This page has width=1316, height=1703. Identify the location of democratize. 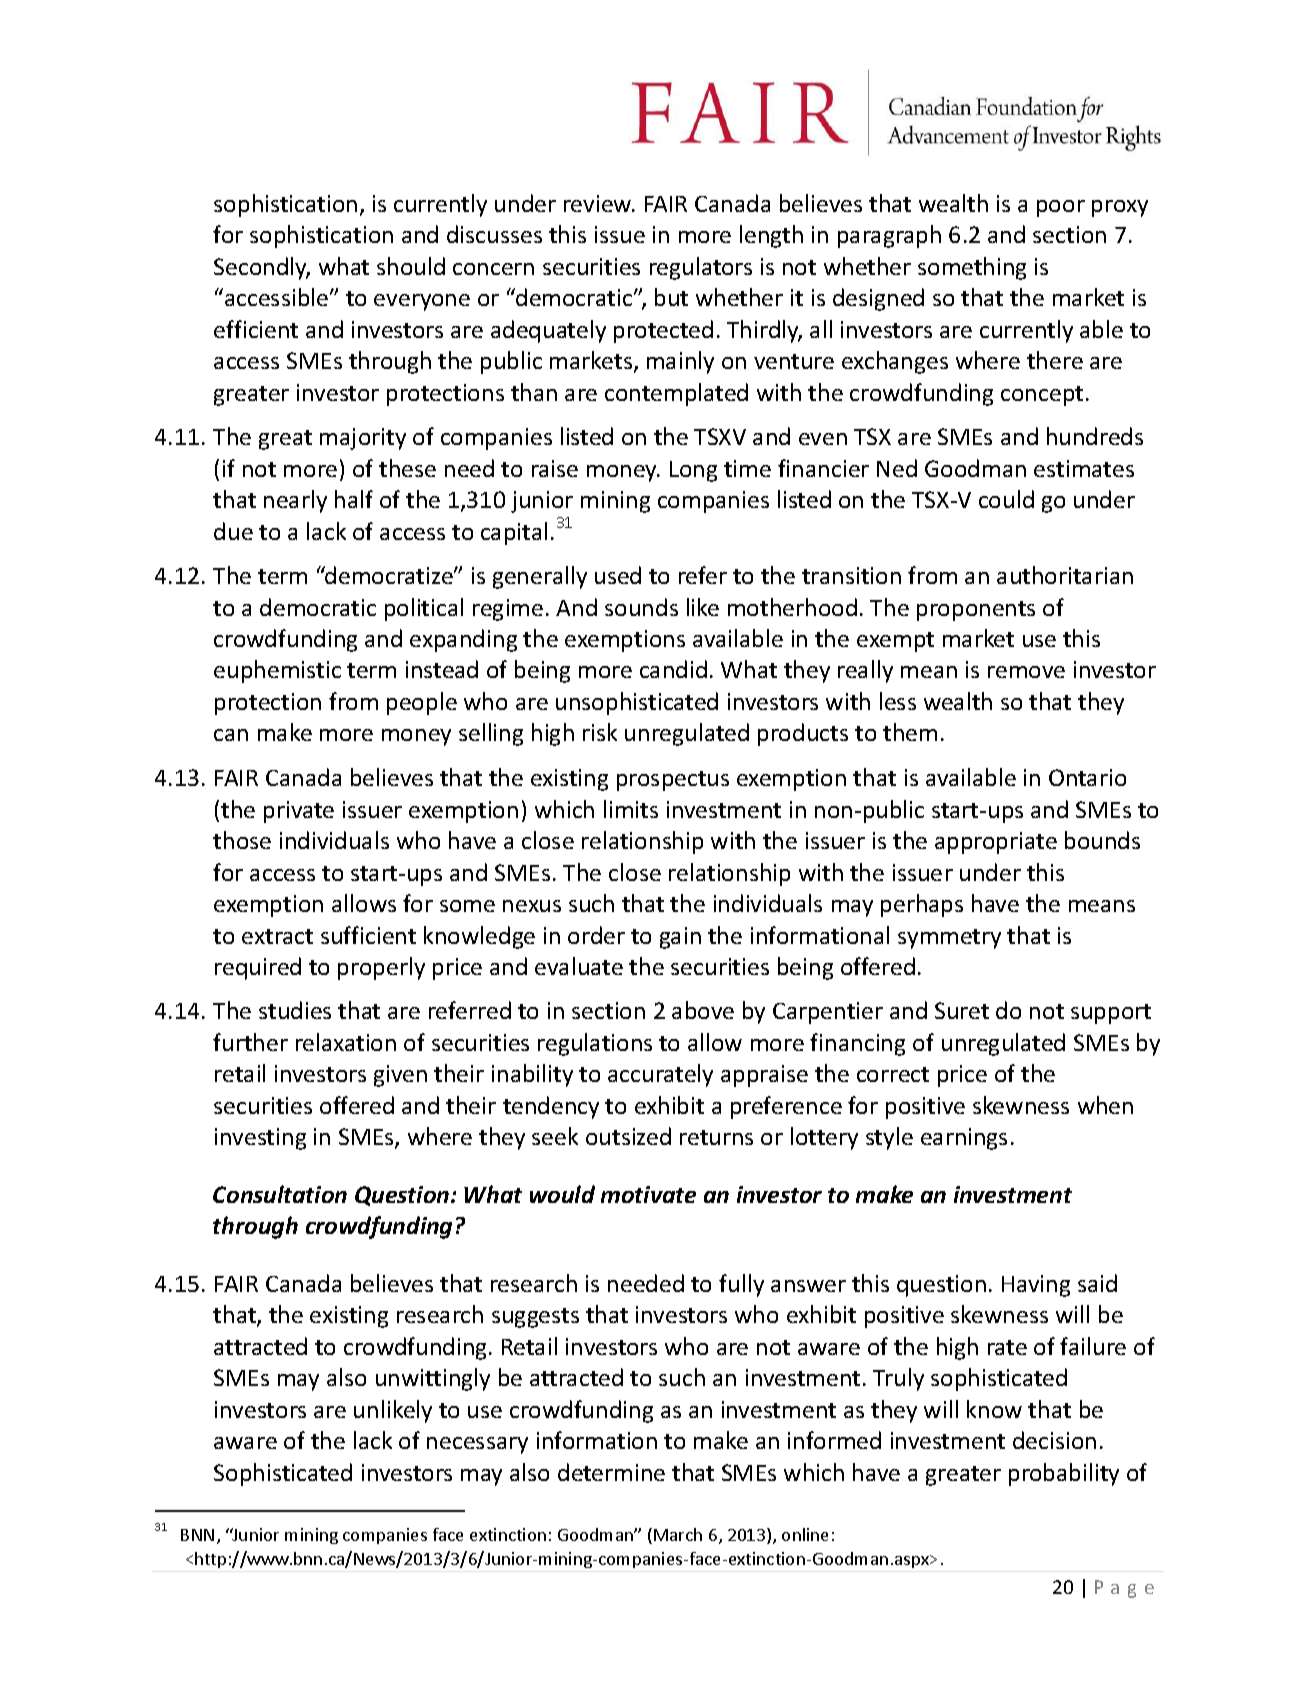
(389, 575).
